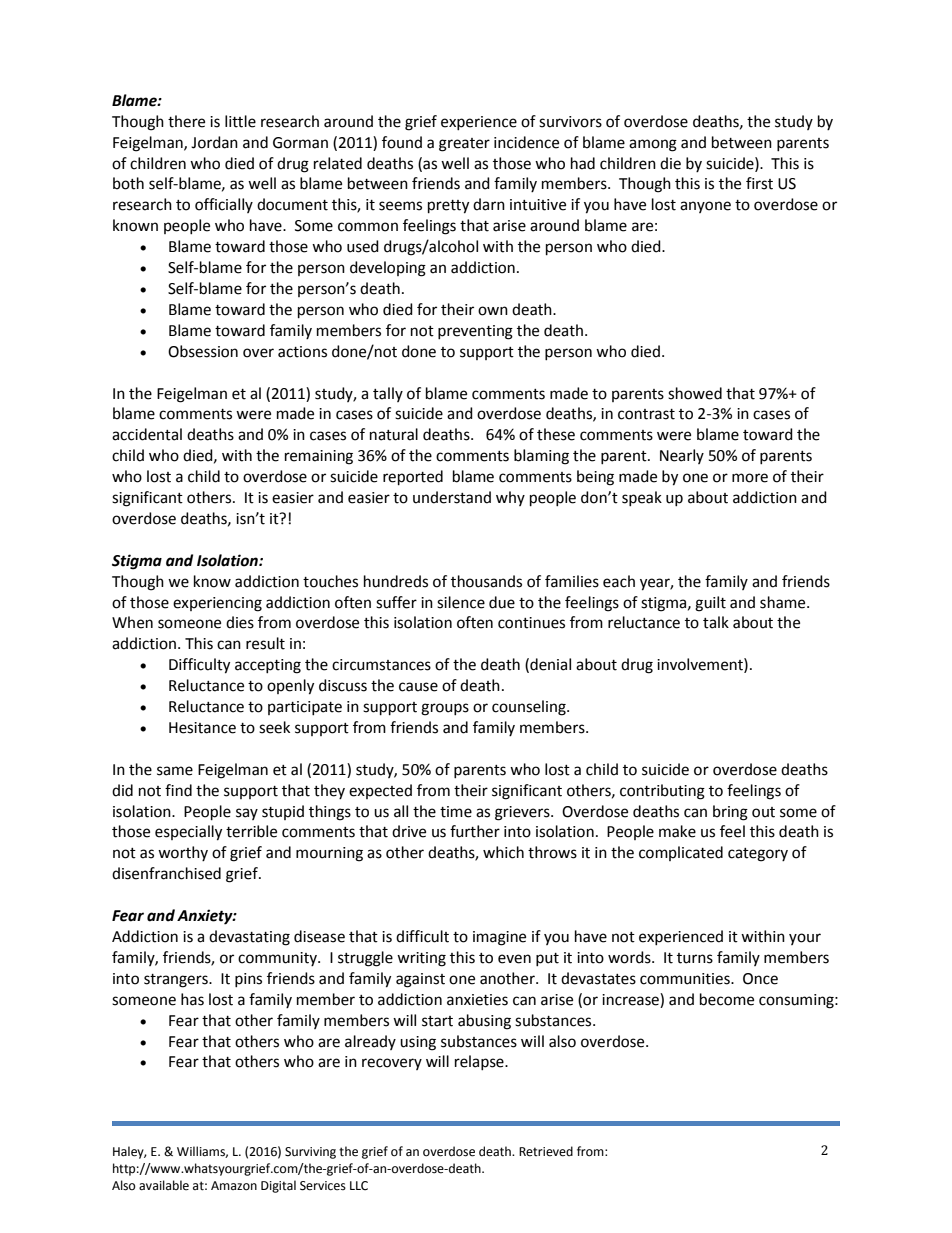 The height and width of the page is (1233, 952). I want to click on Amazon, so click(234, 1186).
